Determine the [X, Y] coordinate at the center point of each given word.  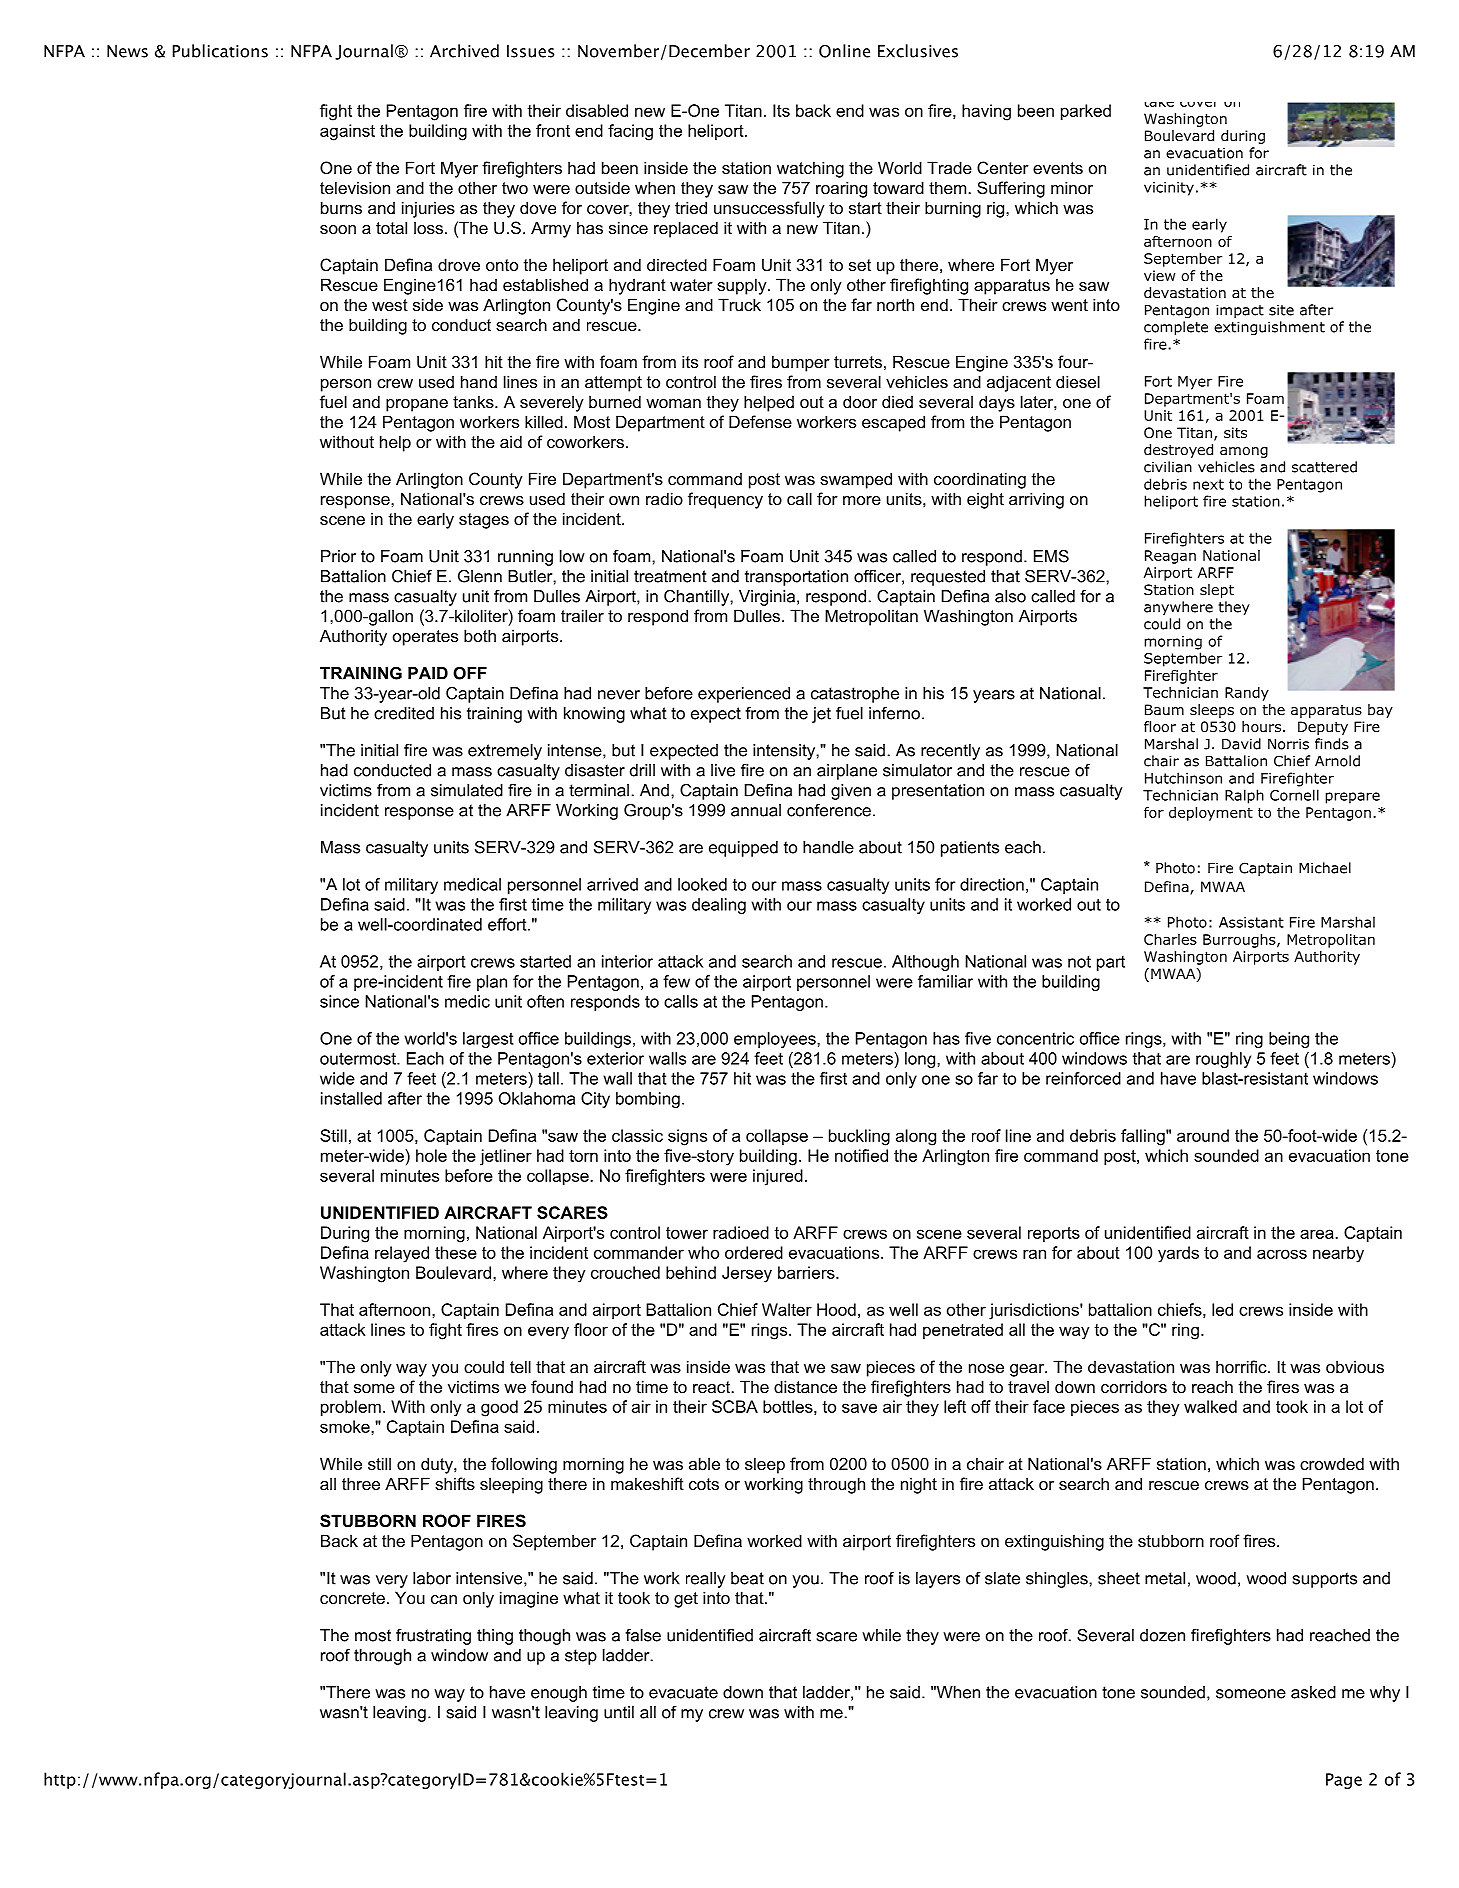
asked [1313, 1692]
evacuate [683, 1692]
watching [810, 169]
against [347, 132]
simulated [467, 790]
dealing [719, 906]
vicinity [1169, 189]
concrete [352, 1598]
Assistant [1251, 922]
